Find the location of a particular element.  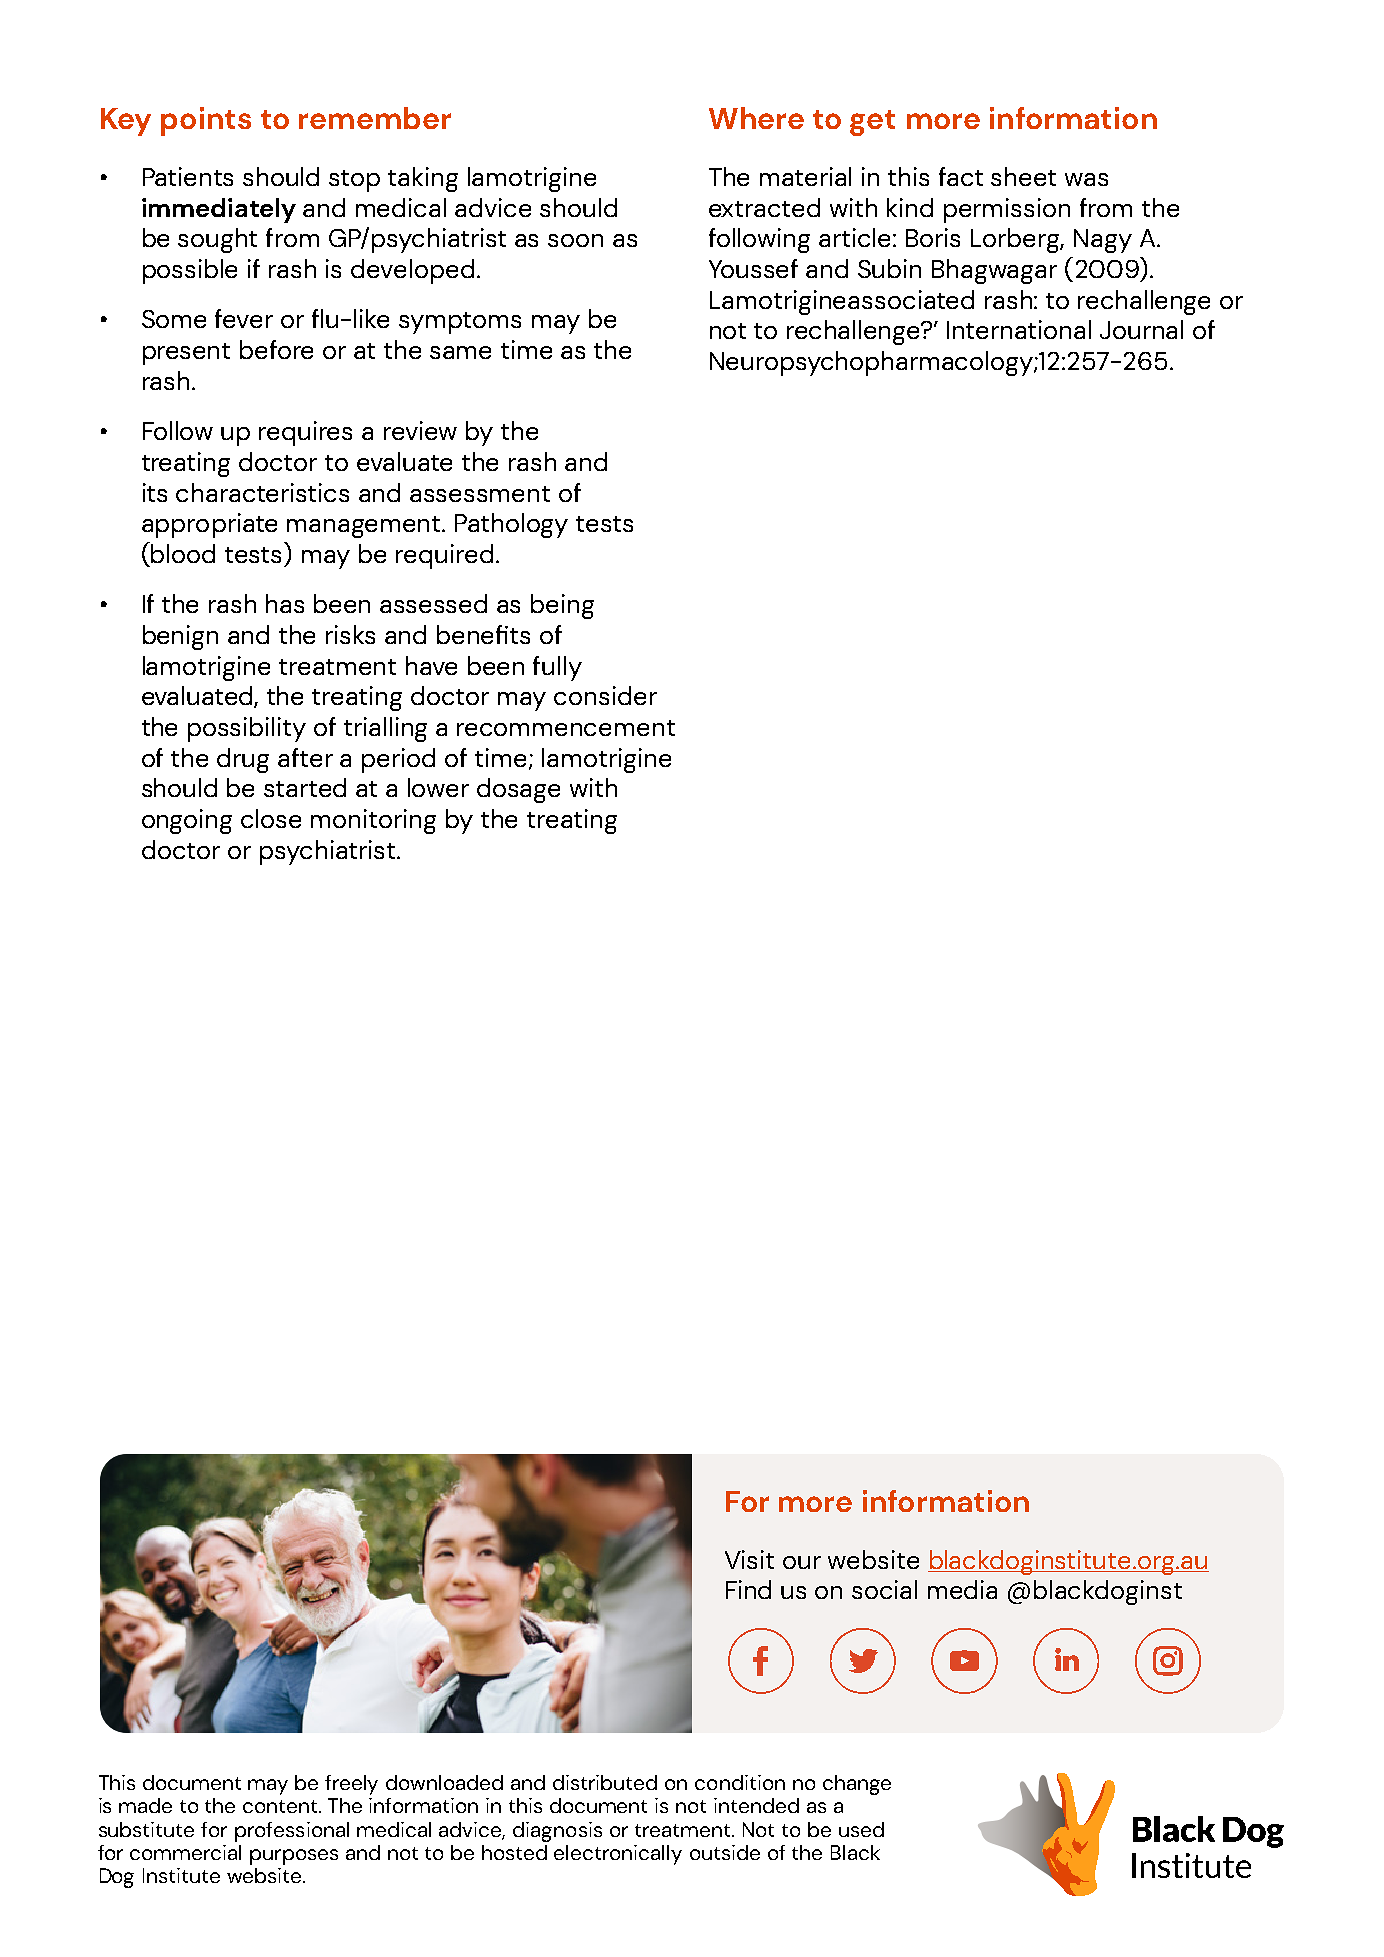

dosage is located at coordinates (518, 790).
